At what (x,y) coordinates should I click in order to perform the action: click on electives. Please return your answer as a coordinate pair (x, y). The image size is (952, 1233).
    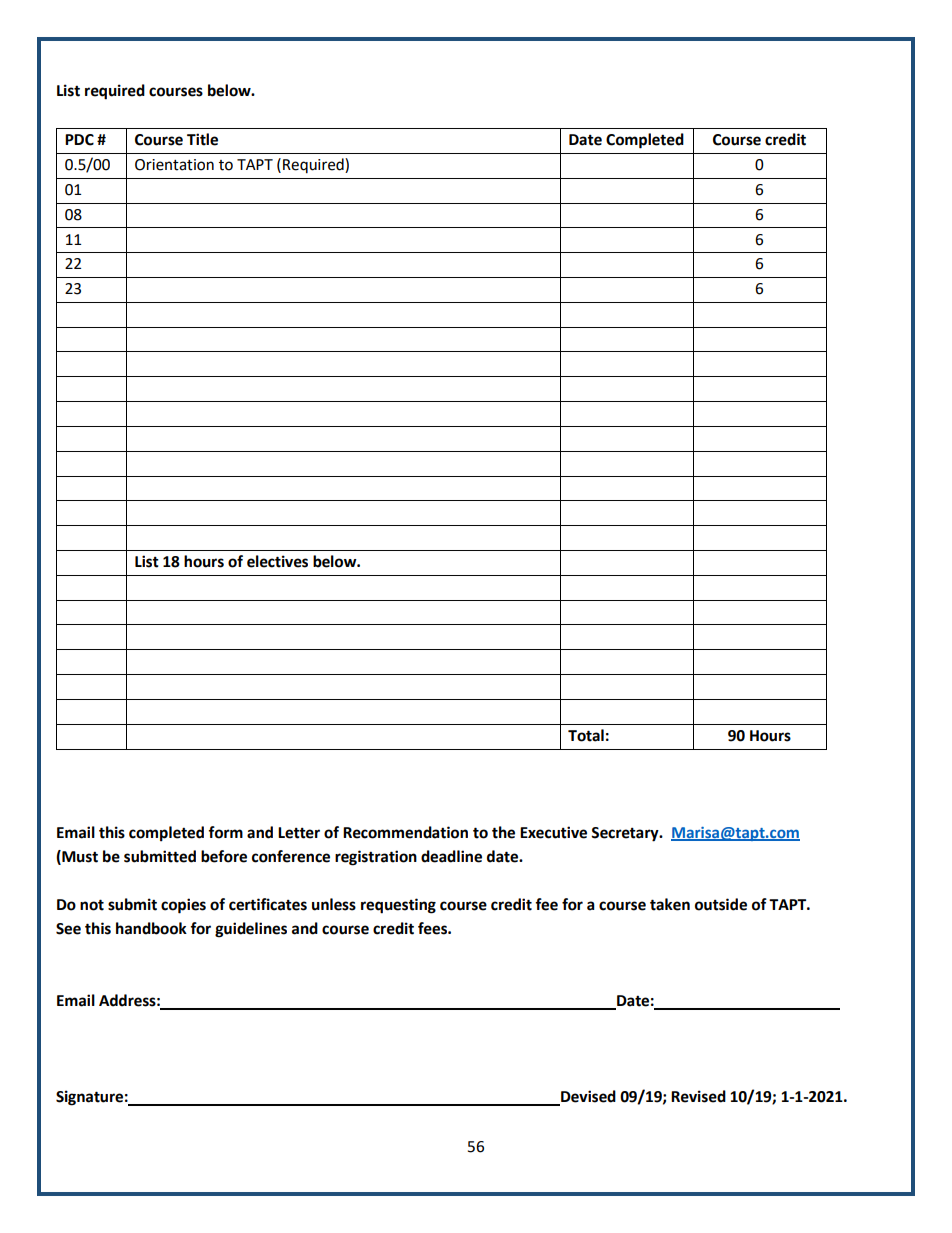
    Looking at the image, I should click on (277, 561).
